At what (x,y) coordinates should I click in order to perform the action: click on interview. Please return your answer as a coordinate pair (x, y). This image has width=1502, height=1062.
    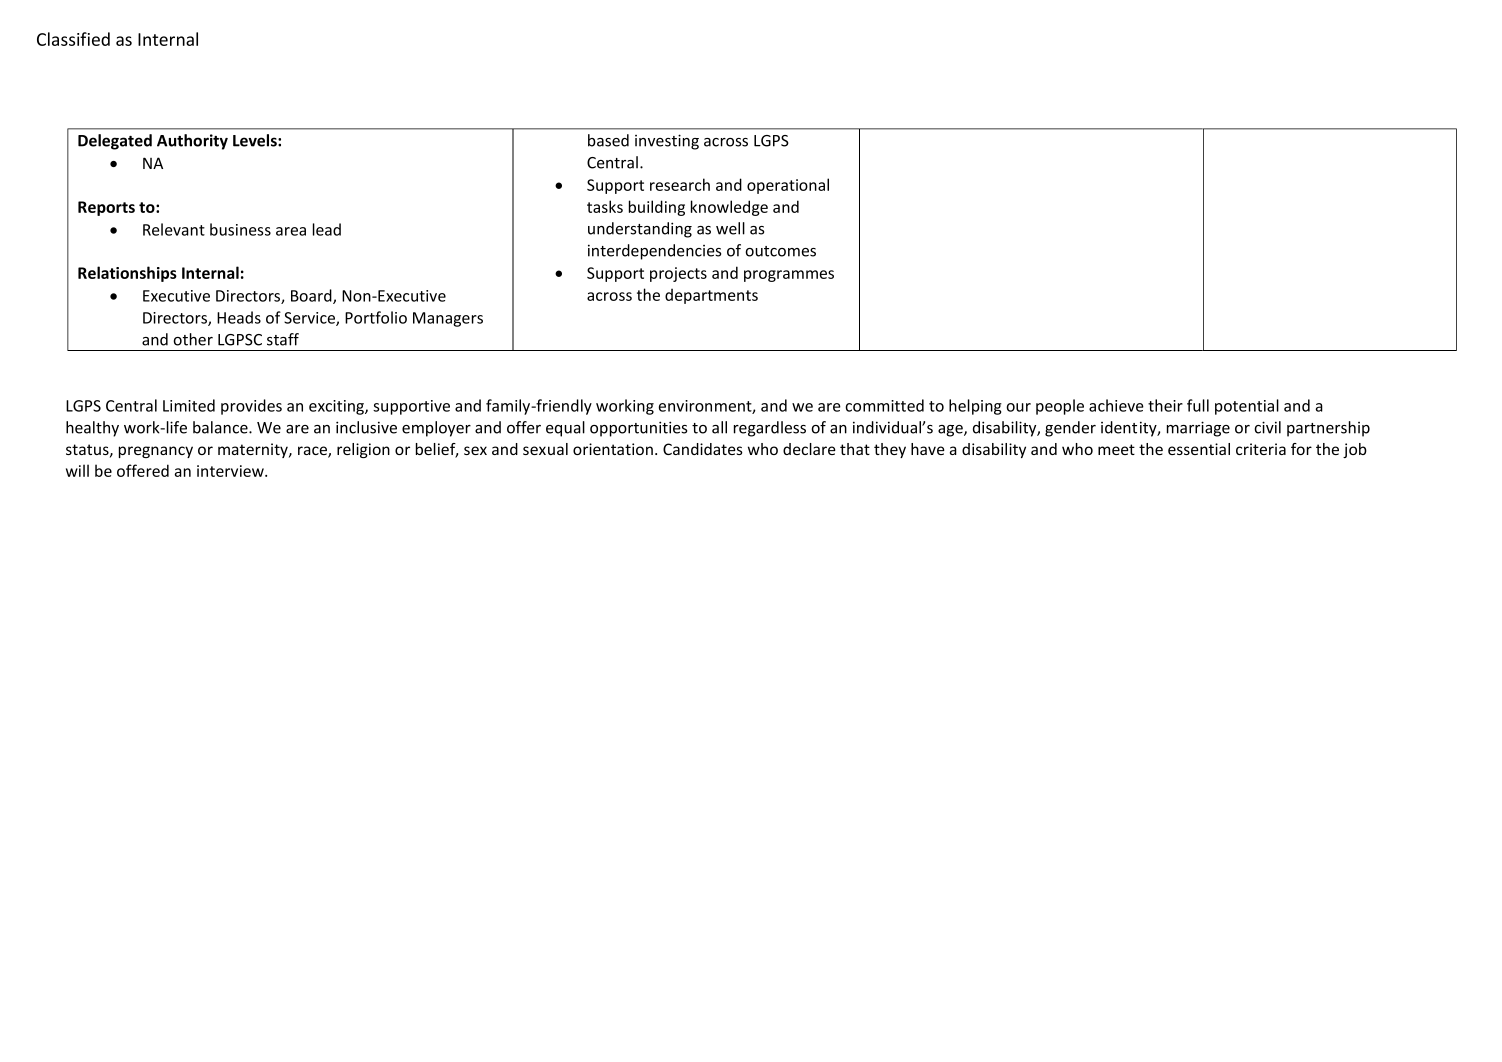
    Looking at the image, I should click on (231, 471).
